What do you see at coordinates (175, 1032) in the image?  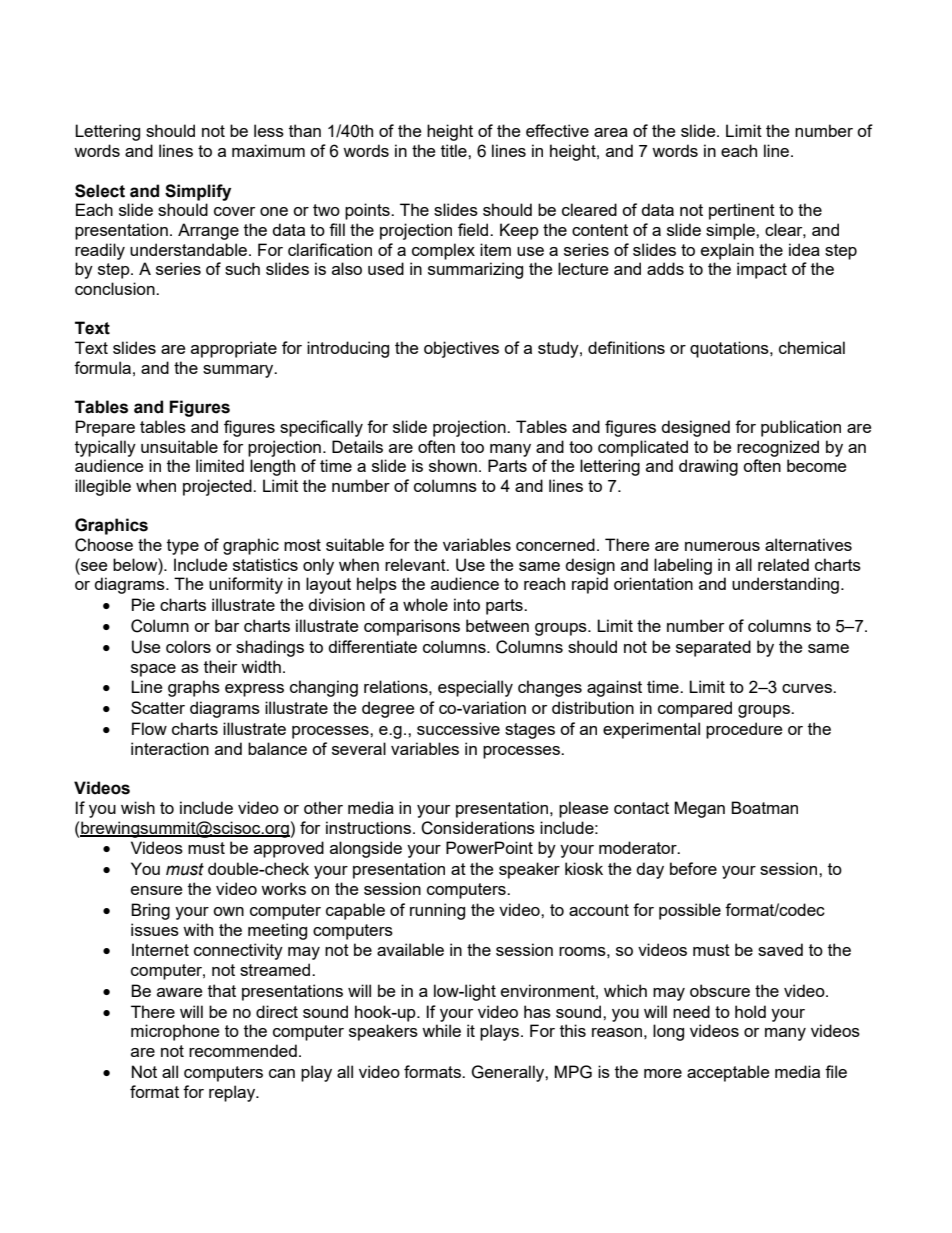 I see `microphone` at bounding box center [175, 1032].
